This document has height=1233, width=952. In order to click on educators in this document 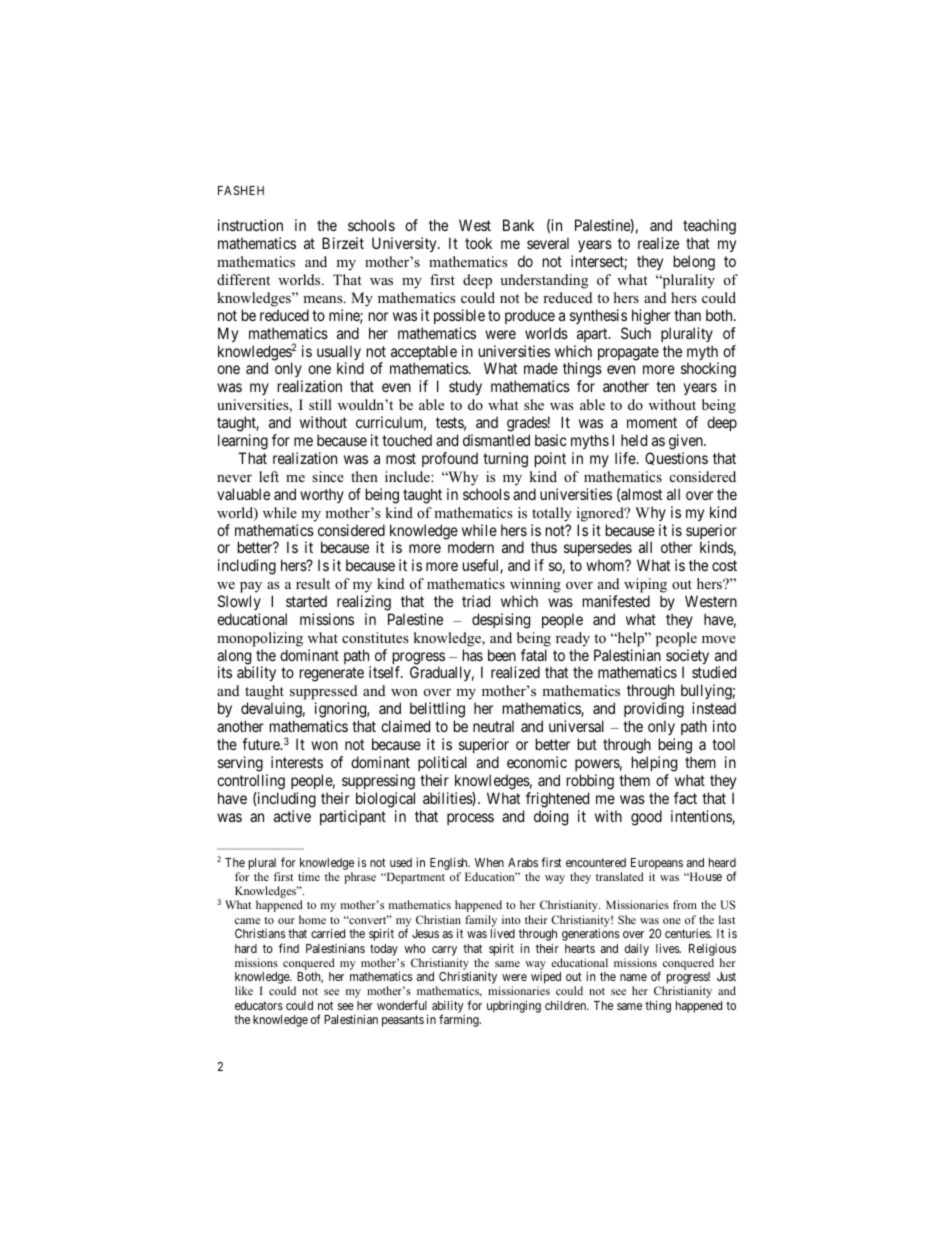, I will do `click(259, 1005)`.
